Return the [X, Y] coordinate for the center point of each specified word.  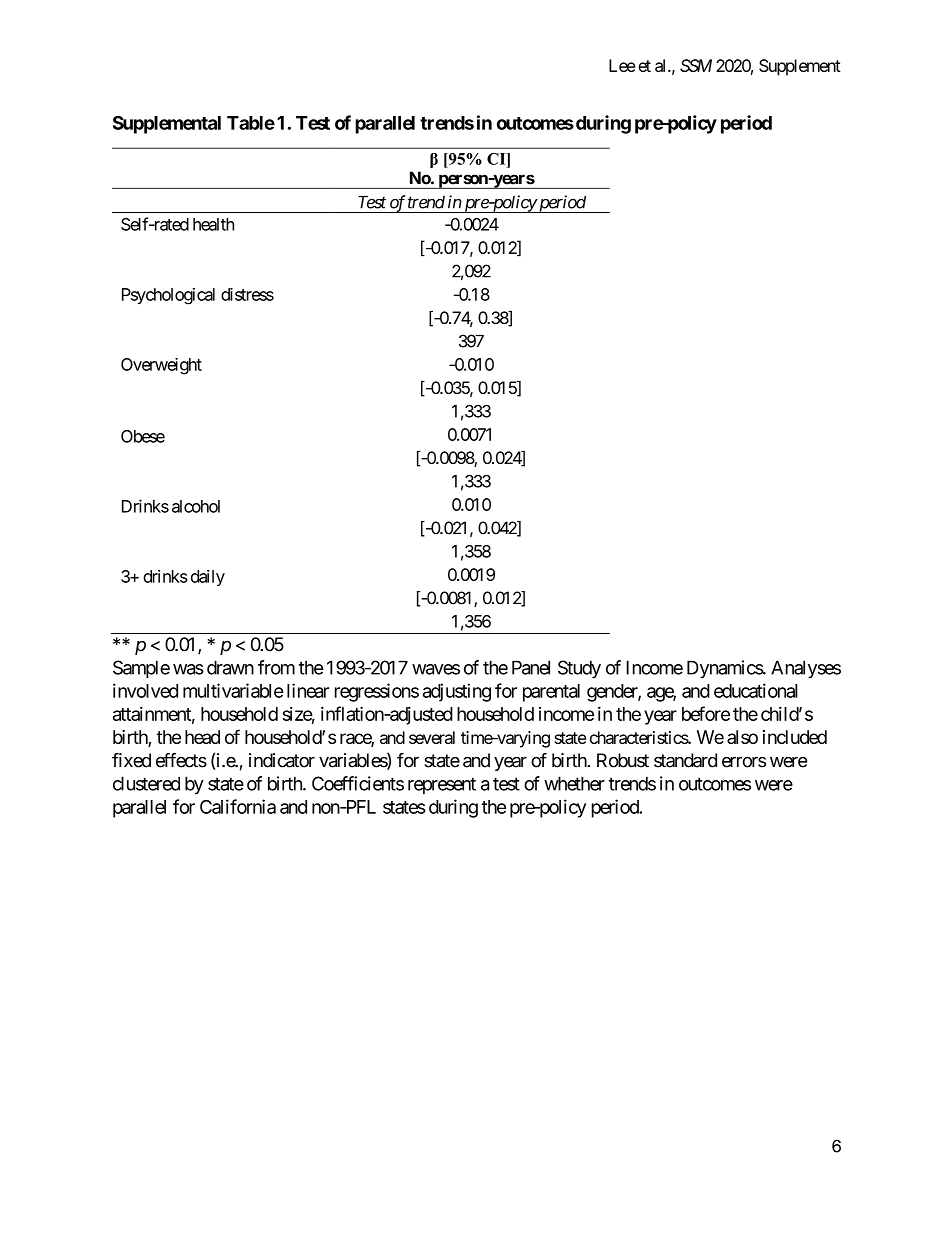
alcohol [196, 506]
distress [247, 294]
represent [442, 785]
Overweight [161, 366]
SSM [696, 65]
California [238, 806]
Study [579, 669]
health [213, 224]
